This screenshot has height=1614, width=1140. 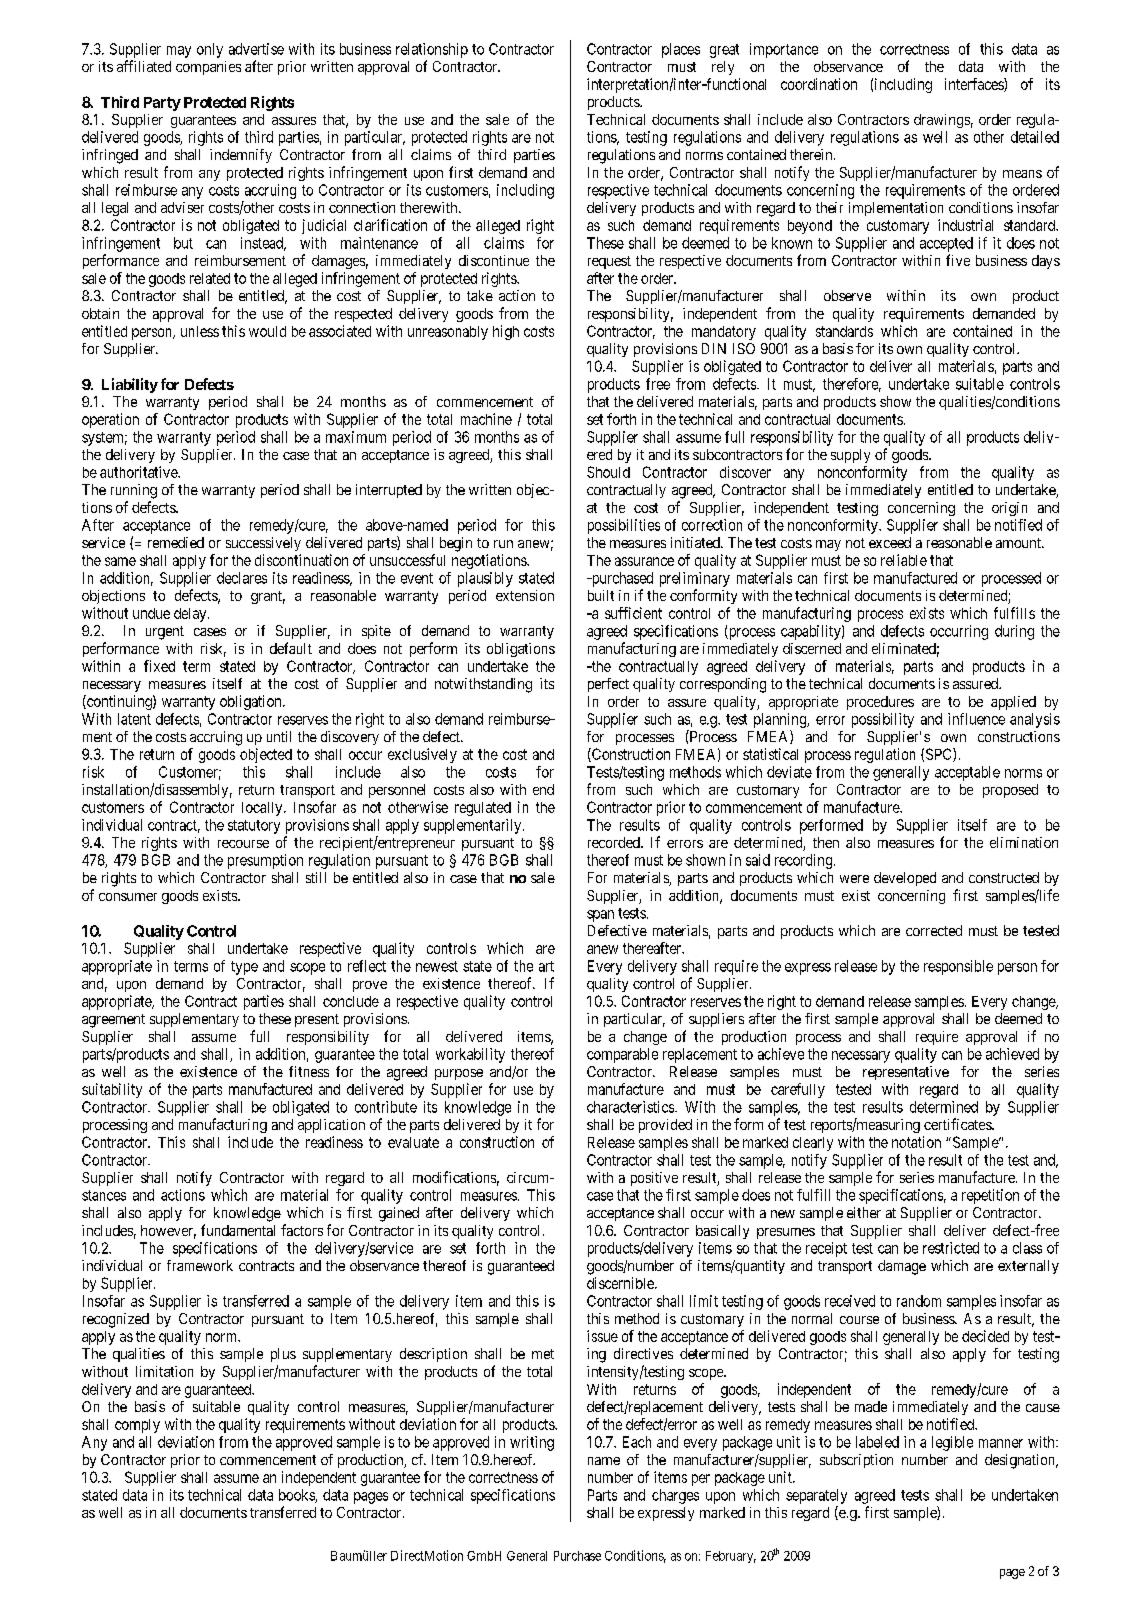 I want to click on perfect, so click(x=608, y=685).
